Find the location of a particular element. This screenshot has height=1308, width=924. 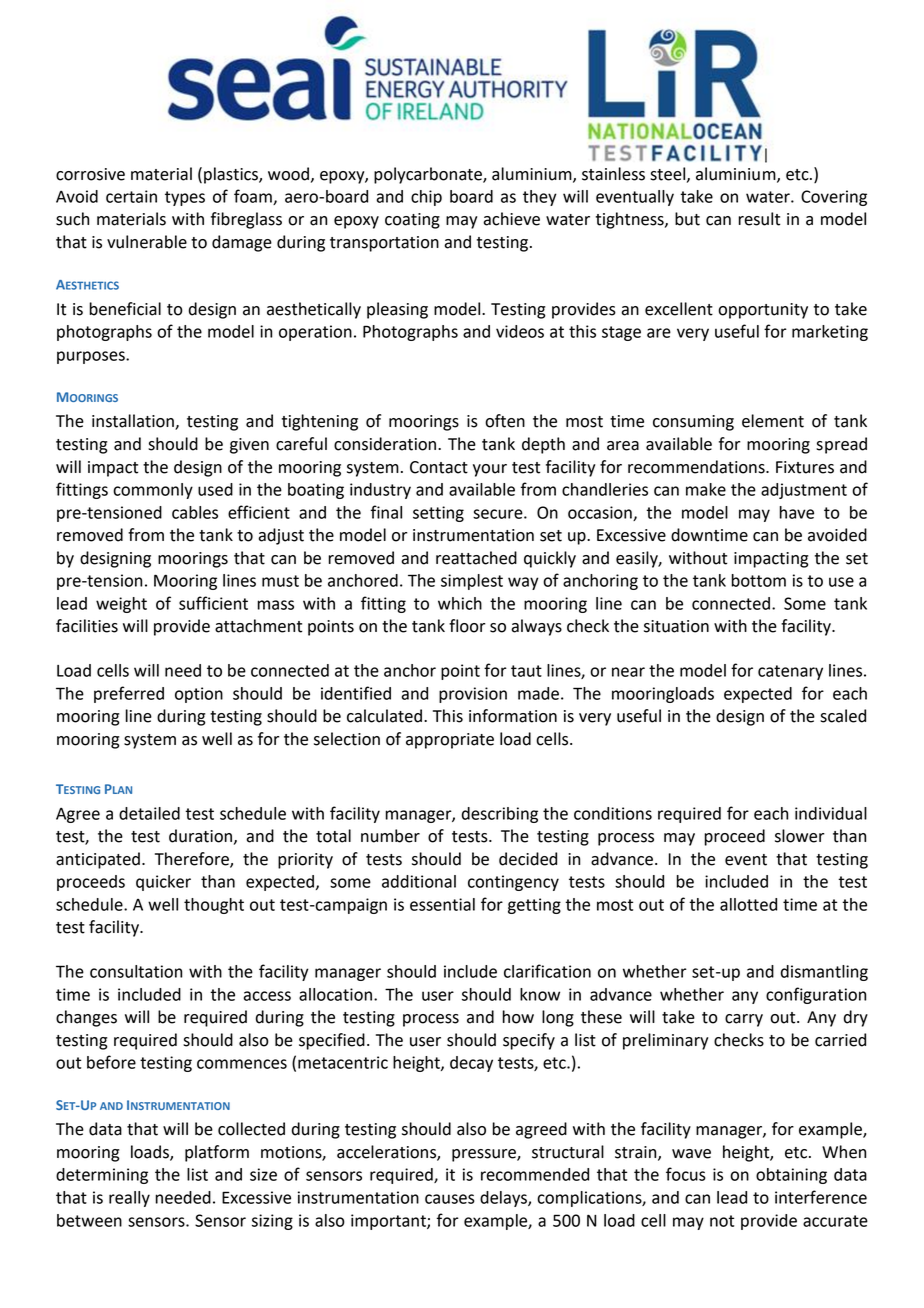

installation is located at coordinates (134, 422).
